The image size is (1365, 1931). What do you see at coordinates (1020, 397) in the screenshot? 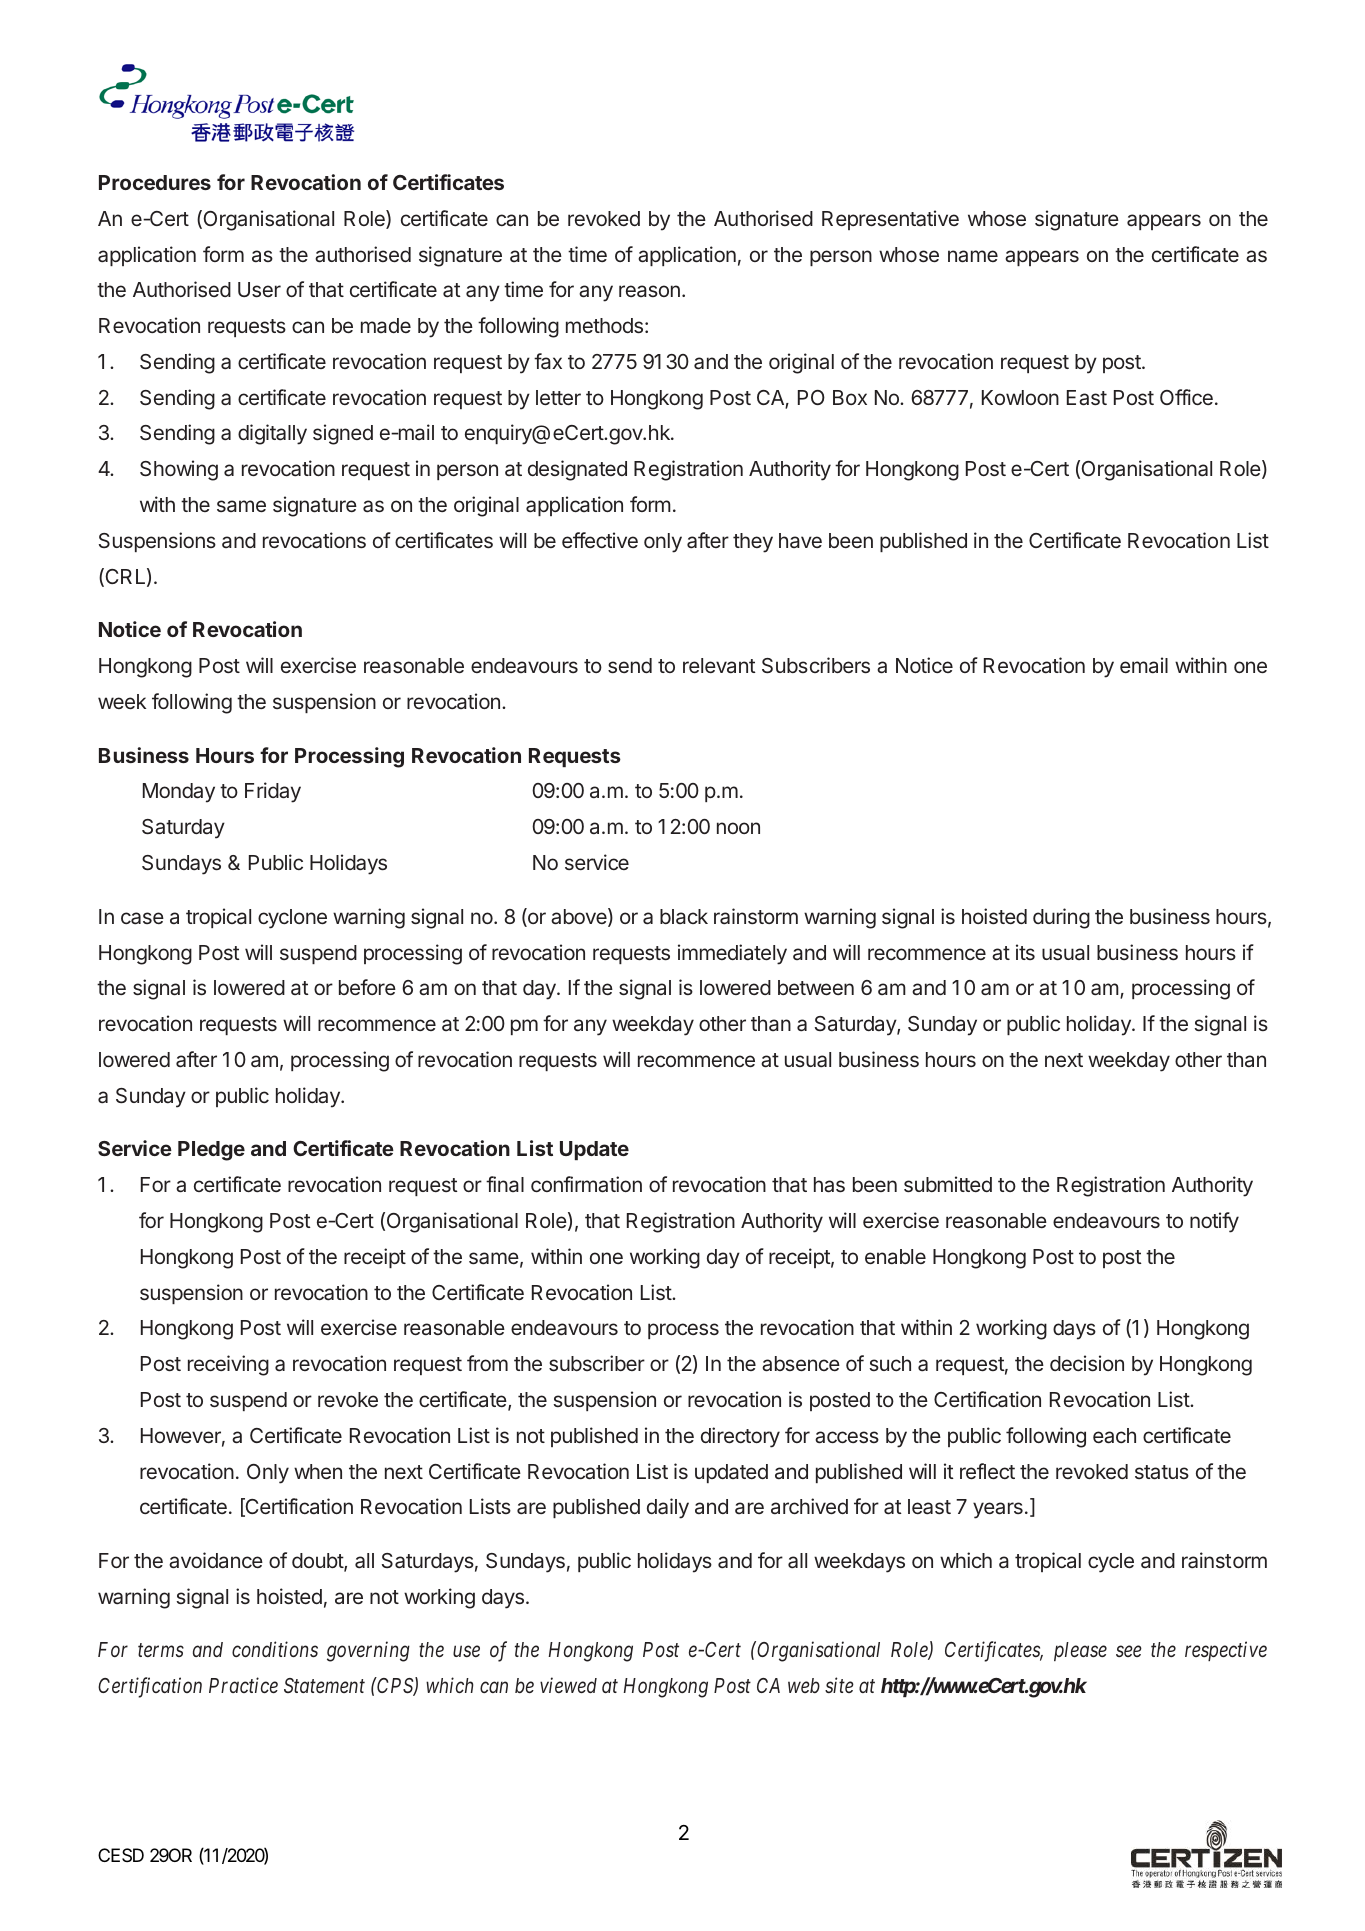
I see `Kowloon` at bounding box center [1020, 397].
